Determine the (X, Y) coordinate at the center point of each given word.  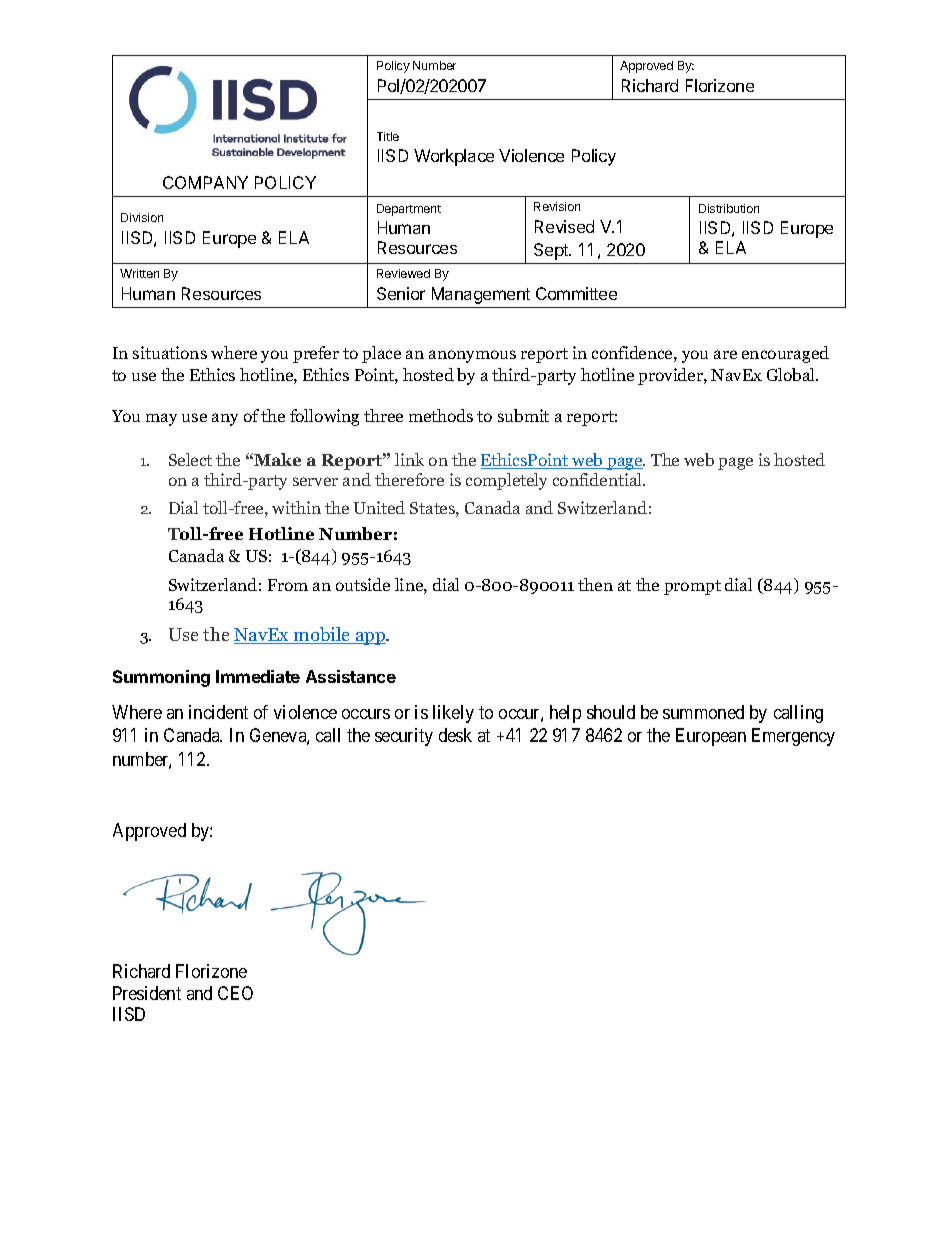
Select (190, 459)
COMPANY (205, 182)
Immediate (258, 676)
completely (506, 481)
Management (481, 295)
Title (388, 136)
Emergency (793, 737)
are (725, 354)
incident (218, 712)
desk (455, 735)
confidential (599, 479)
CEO (235, 993)
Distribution (729, 208)
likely (453, 714)
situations (170, 352)
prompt (692, 587)
